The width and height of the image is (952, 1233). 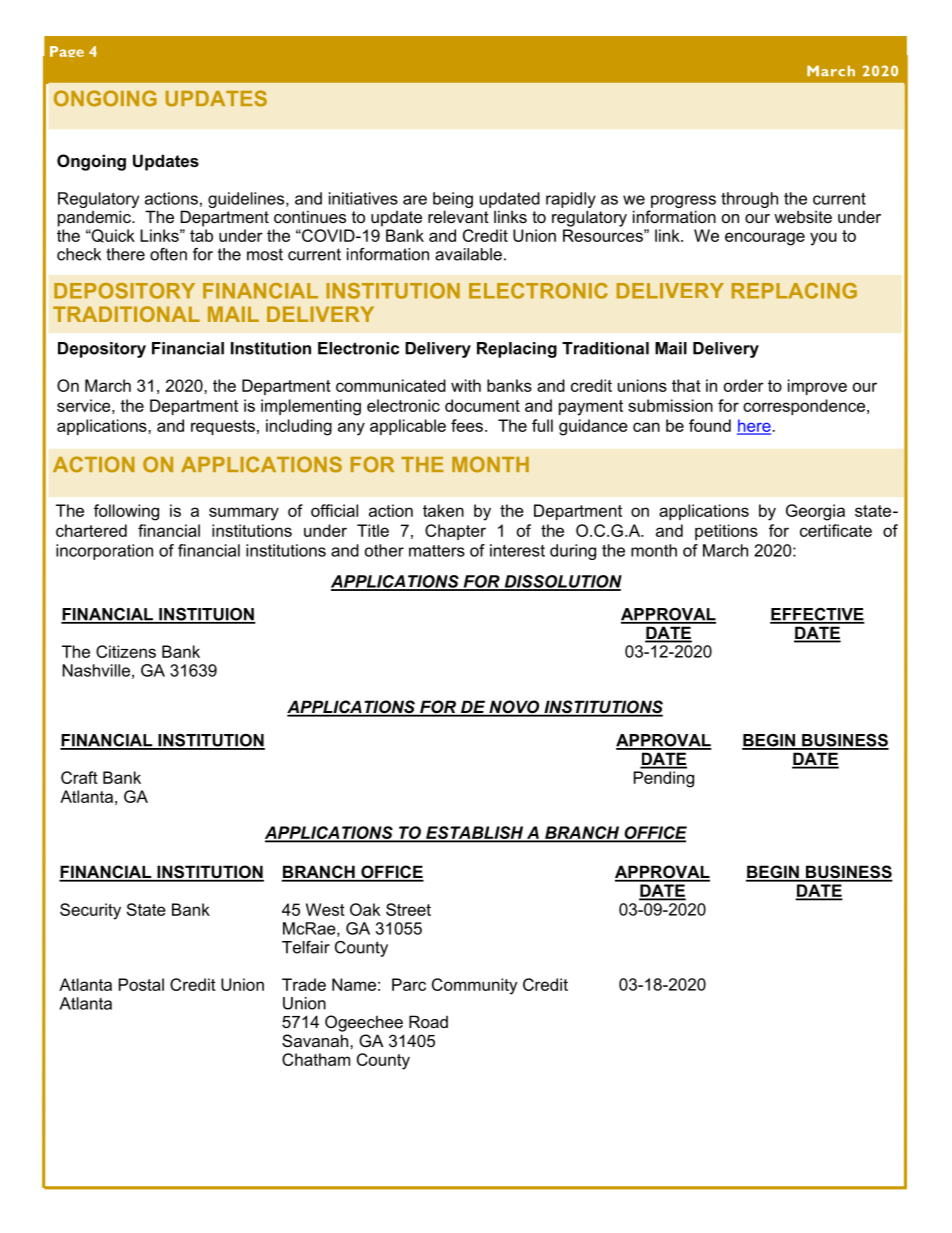 I want to click on EFFECTIVE, so click(x=817, y=615).
